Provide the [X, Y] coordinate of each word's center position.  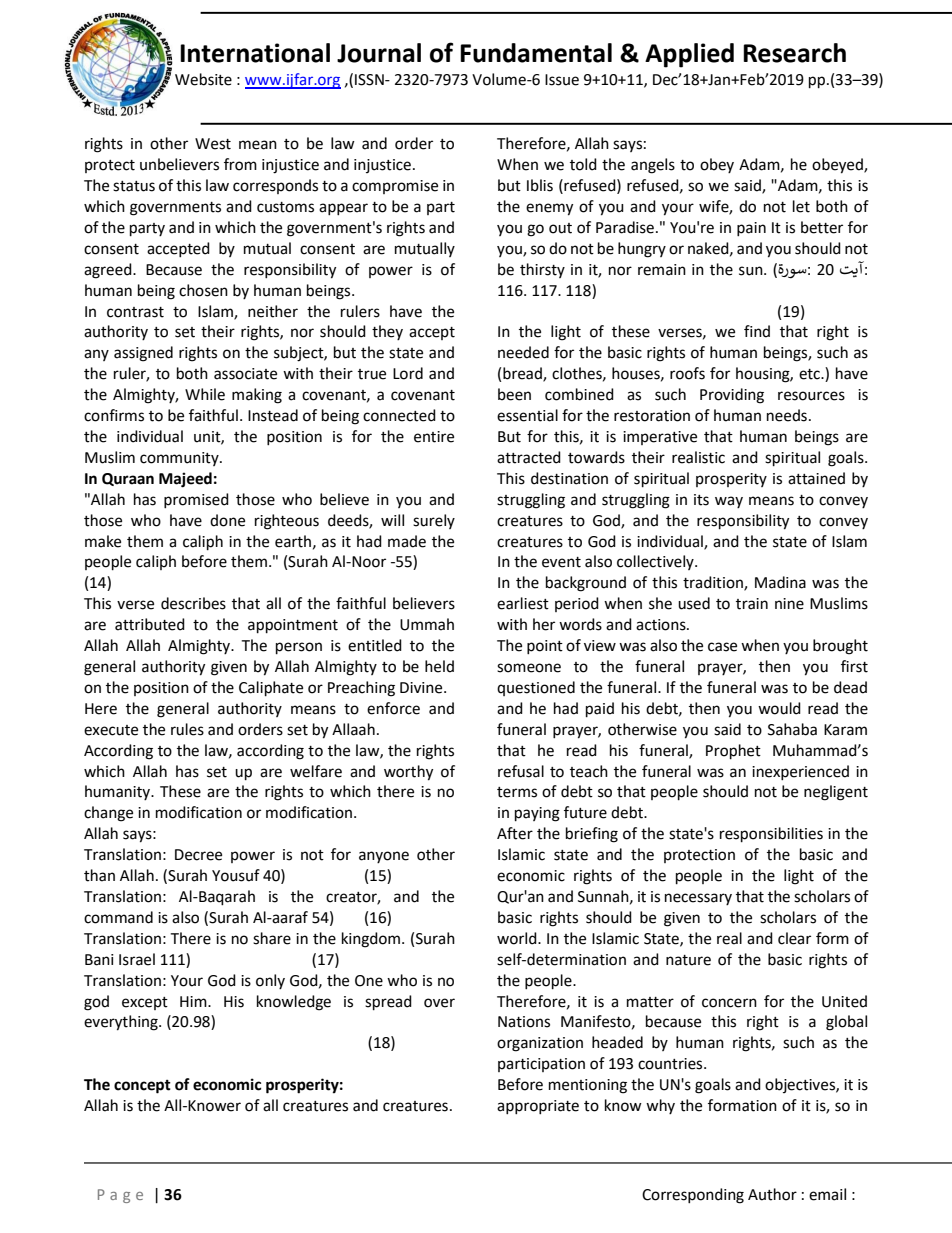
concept [142, 1087]
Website [203, 79]
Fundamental [536, 53]
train [752, 604]
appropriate [538, 1107]
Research [794, 53]
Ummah [427, 624]
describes [193, 603]
